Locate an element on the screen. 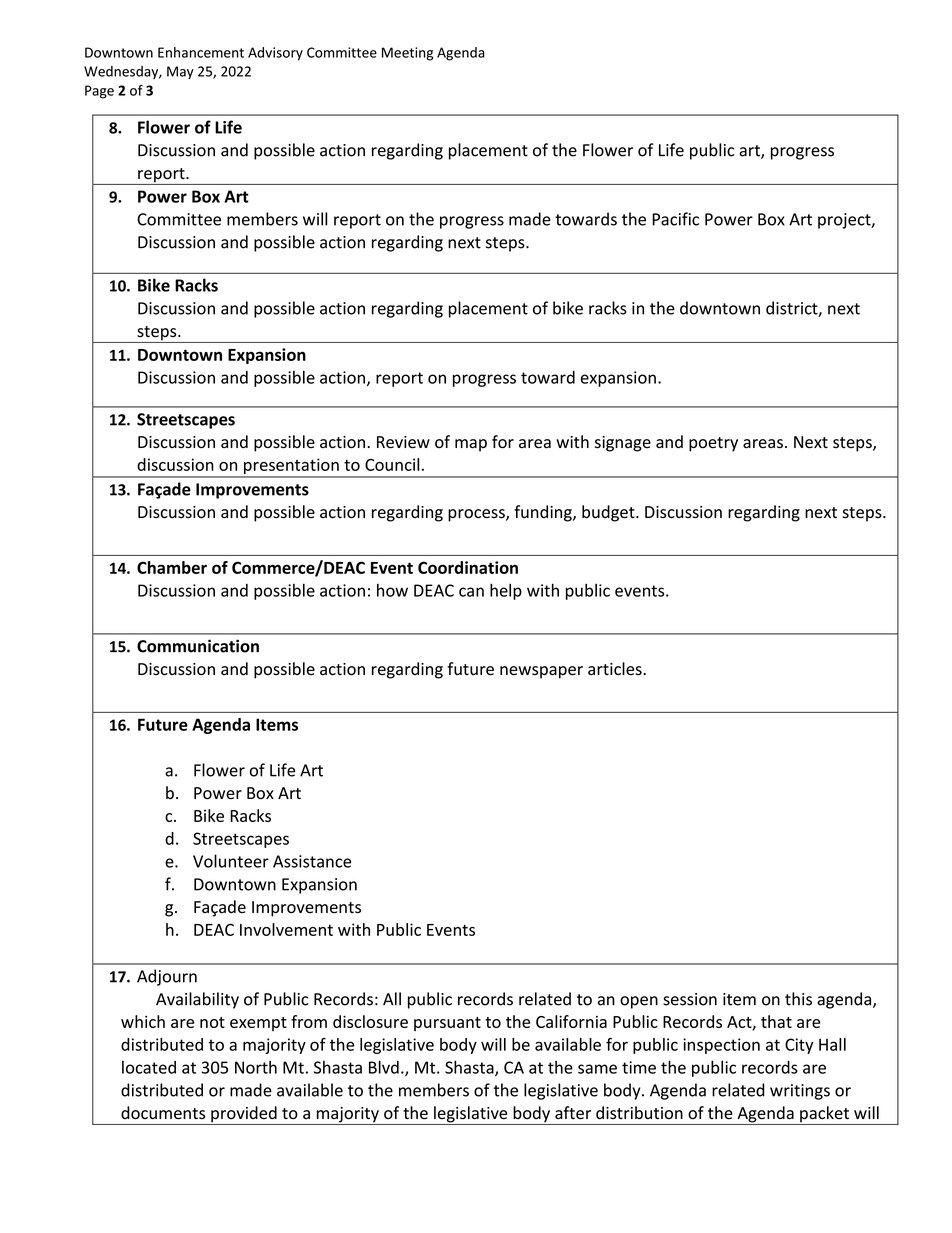 This screenshot has width=952, height=1233. pursuant is located at coordinates (447, 1024).
